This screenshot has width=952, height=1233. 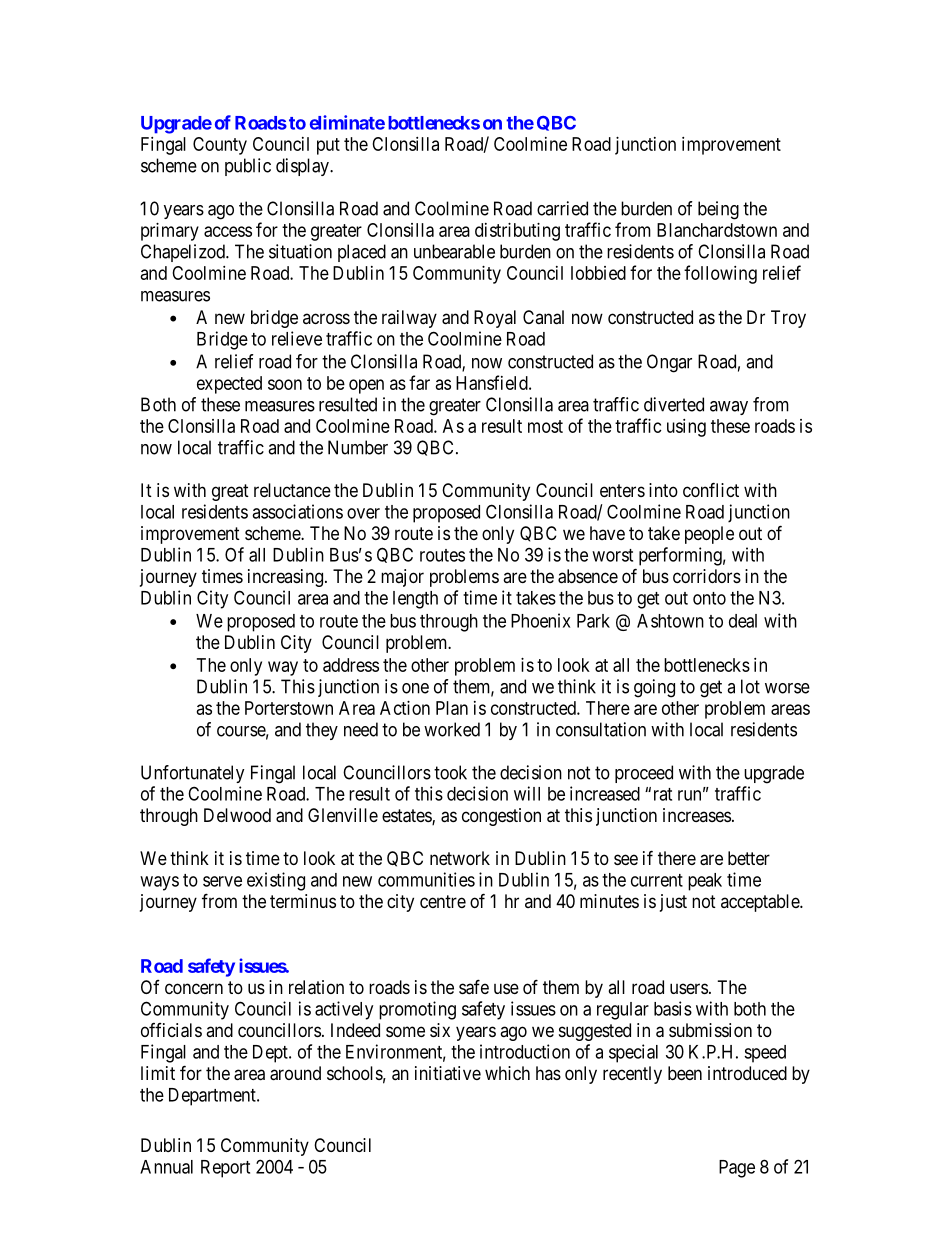 What do you see at coordinates (225, 1169) in the screenshot?
I see `Report` at bounding box center [225, 1169].
